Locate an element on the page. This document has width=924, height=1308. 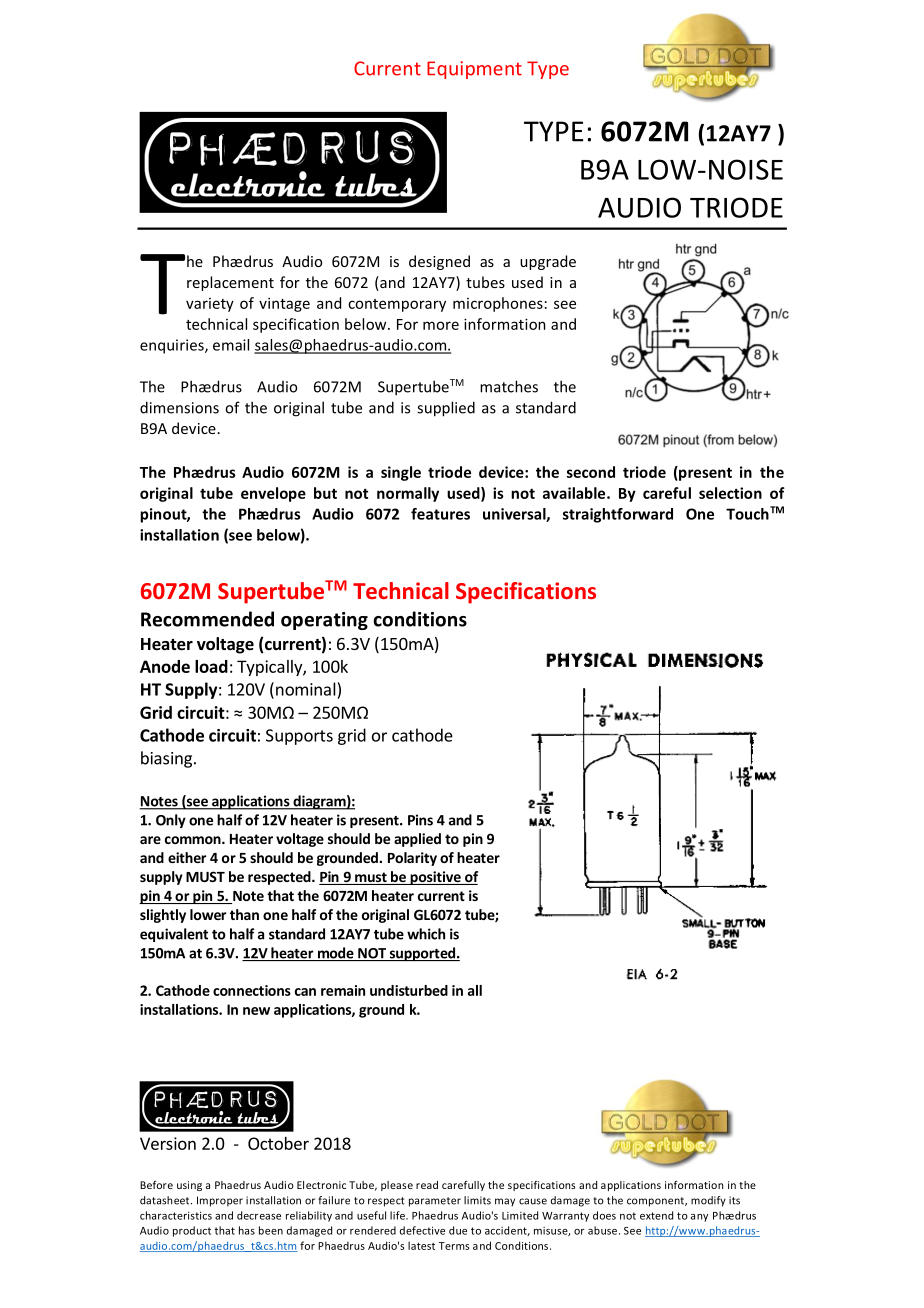
extend is located at coordinates (656, 1215).
